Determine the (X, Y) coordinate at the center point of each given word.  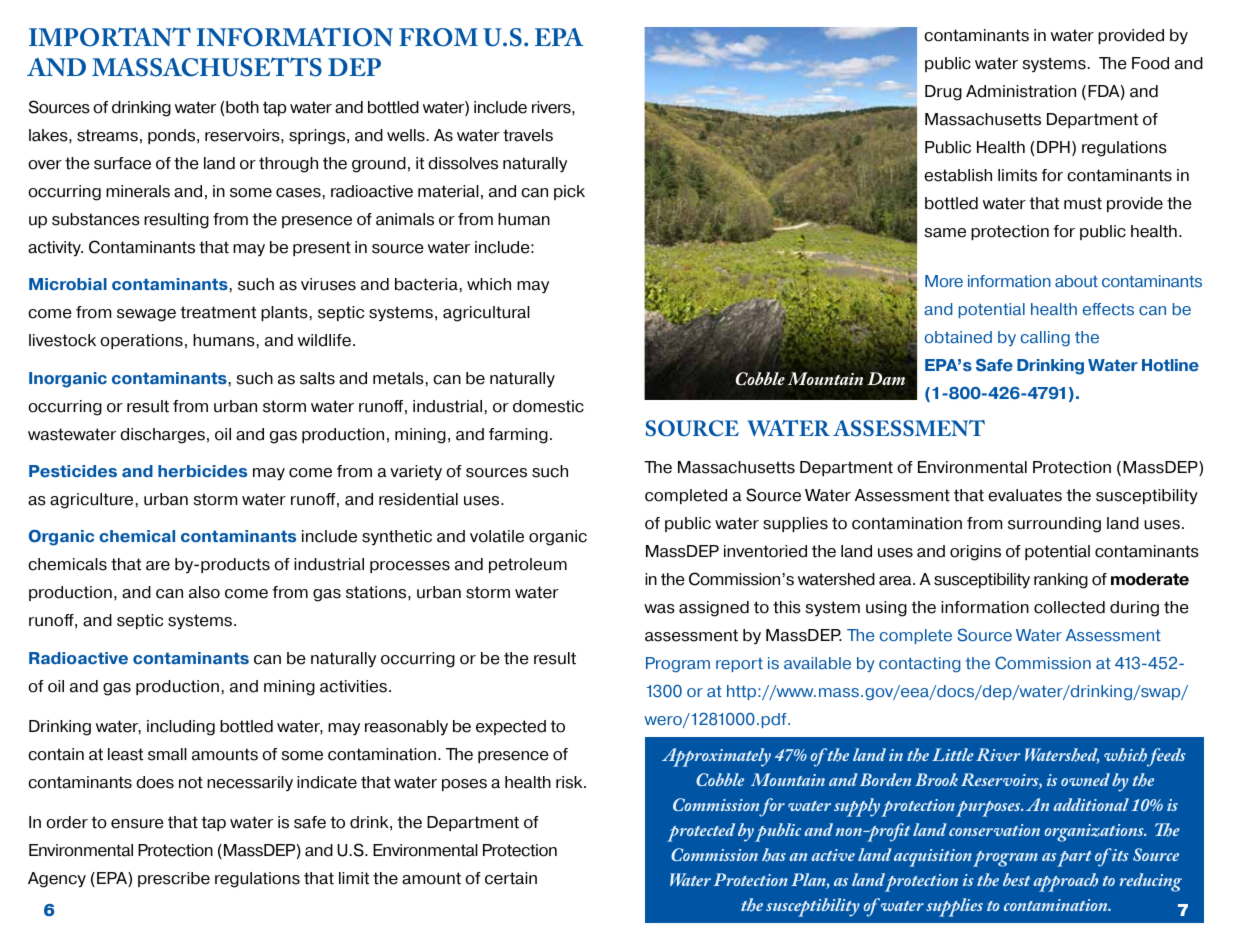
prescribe (174, 879)
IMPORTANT (110, 37)
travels (528, 135)
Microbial (68, 284)
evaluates (1025, 495)
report (739, 665)
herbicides (202, 471)
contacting (919, 664)
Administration (1021, 91)
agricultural (486, 314)
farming (518, 436)
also (204, 592)
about (1076, 281)
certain (511, 878)
